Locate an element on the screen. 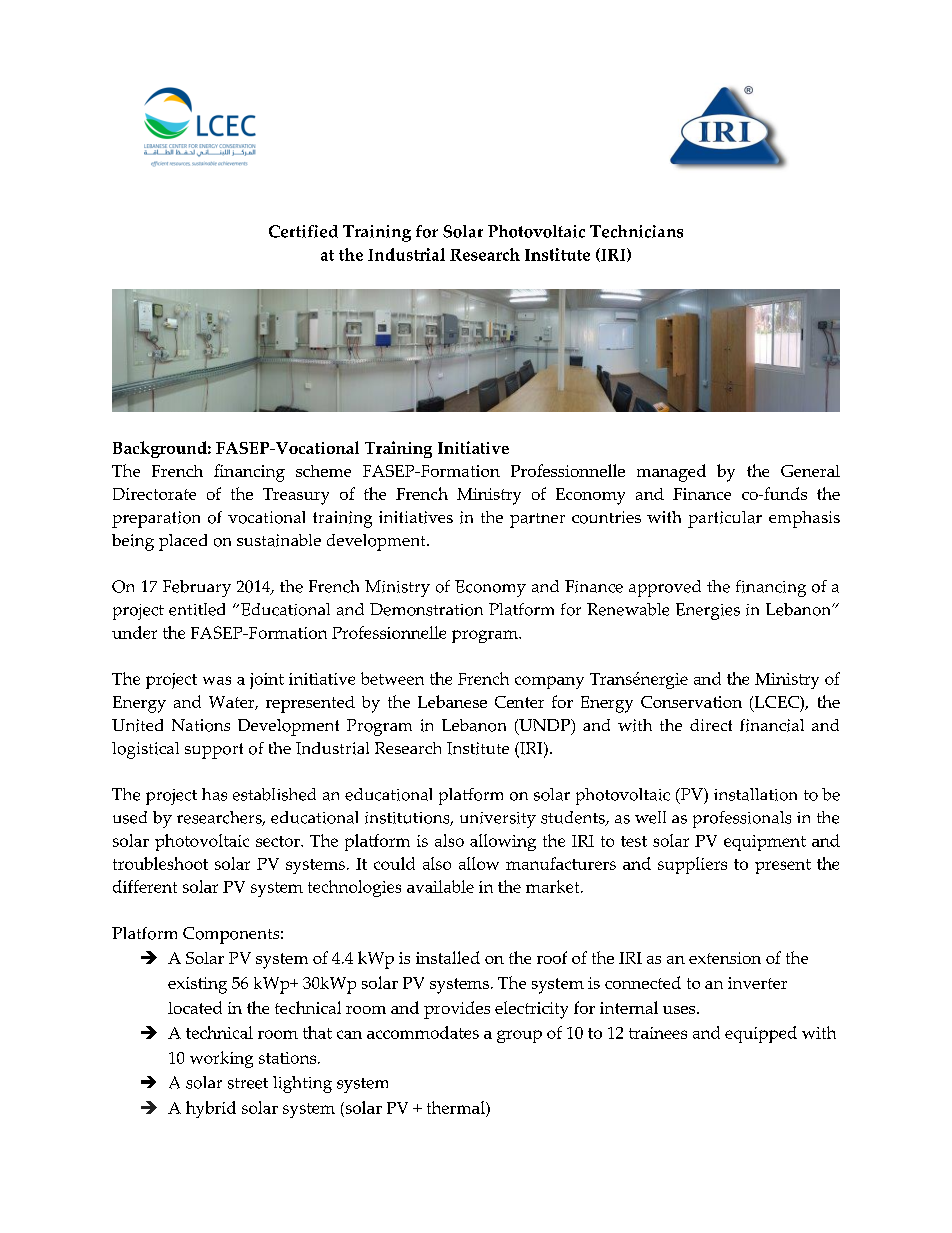 This screenshot has height=1233, width=952. equipped is located at coordinates (761, 1034).
